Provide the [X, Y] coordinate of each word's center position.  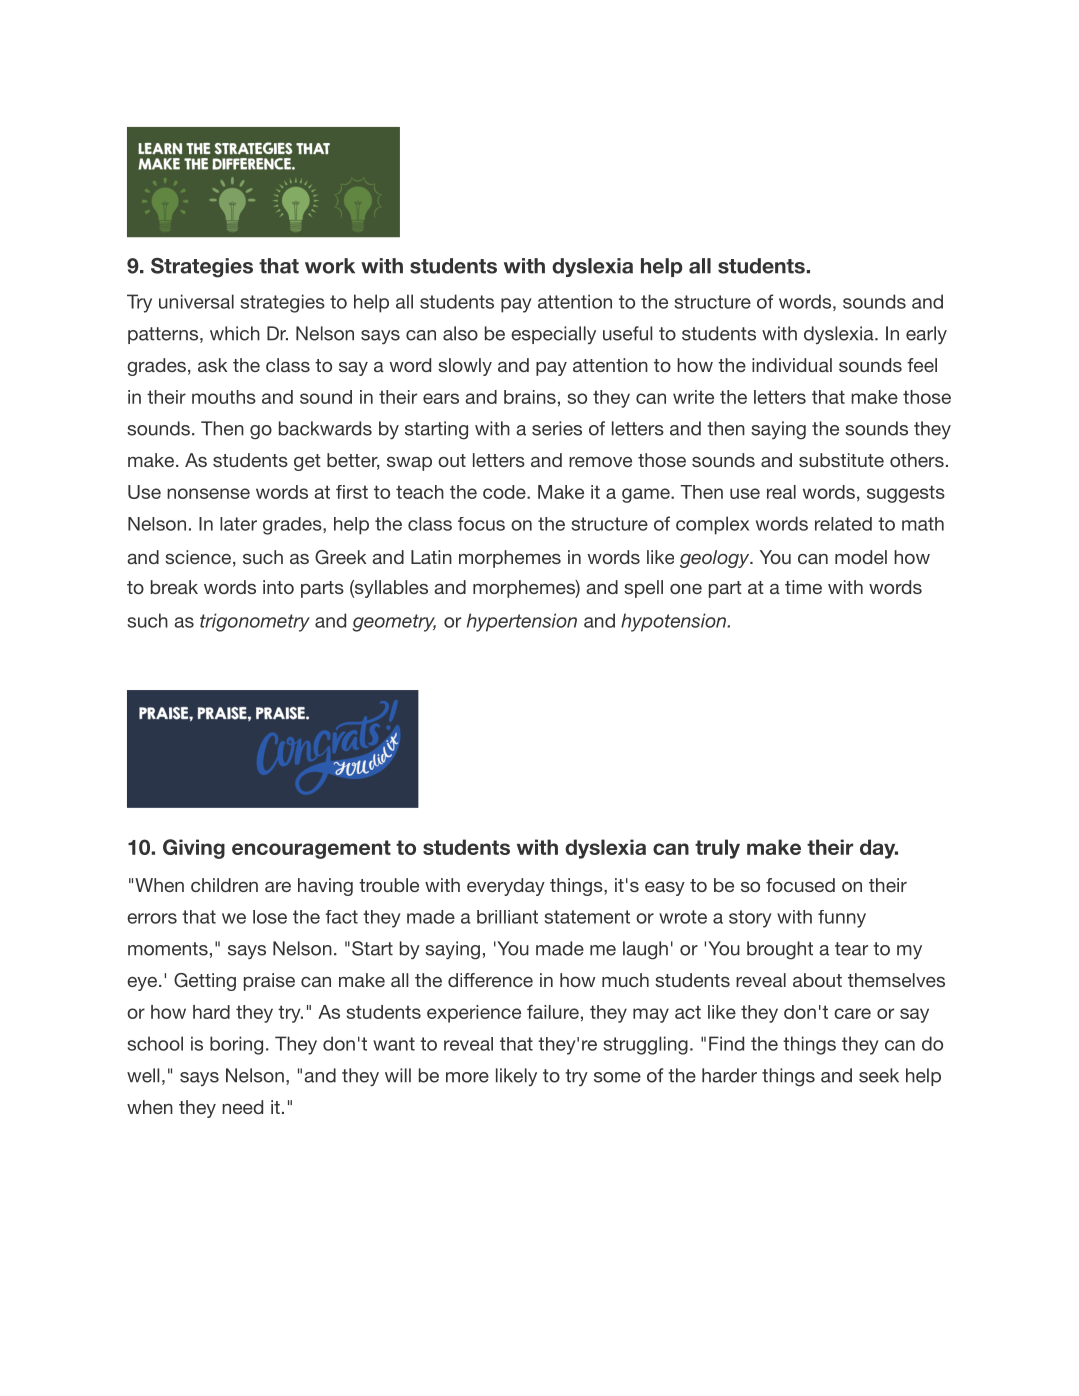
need [242, 1107]
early [926, 335]
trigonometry [255, 622]
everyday [506, 887]
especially [553, 335]
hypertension [522, 622]
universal [196, 301]
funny [842, 919]
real [781, 492]
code [505, 492]
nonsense [208, 493]
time [803, 587]
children [224, 885]
